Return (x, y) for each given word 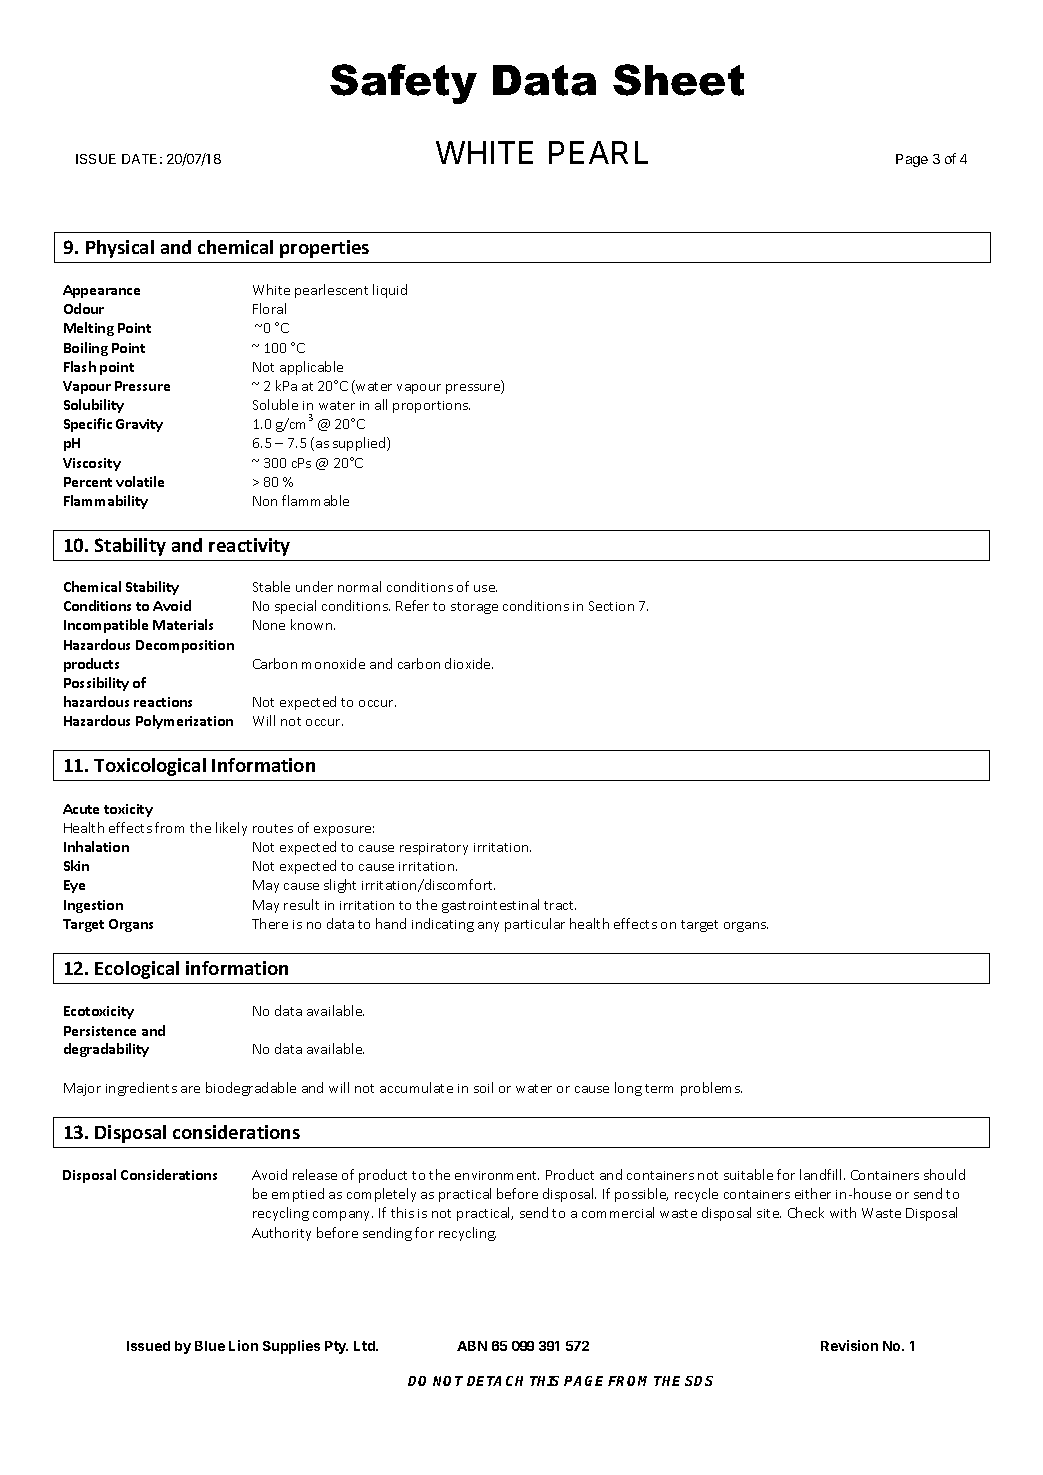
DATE (139, 159)
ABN (472, 1346)
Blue (210, 1346)
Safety (403, 84)
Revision (849, 1345)
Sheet (678, 80)
